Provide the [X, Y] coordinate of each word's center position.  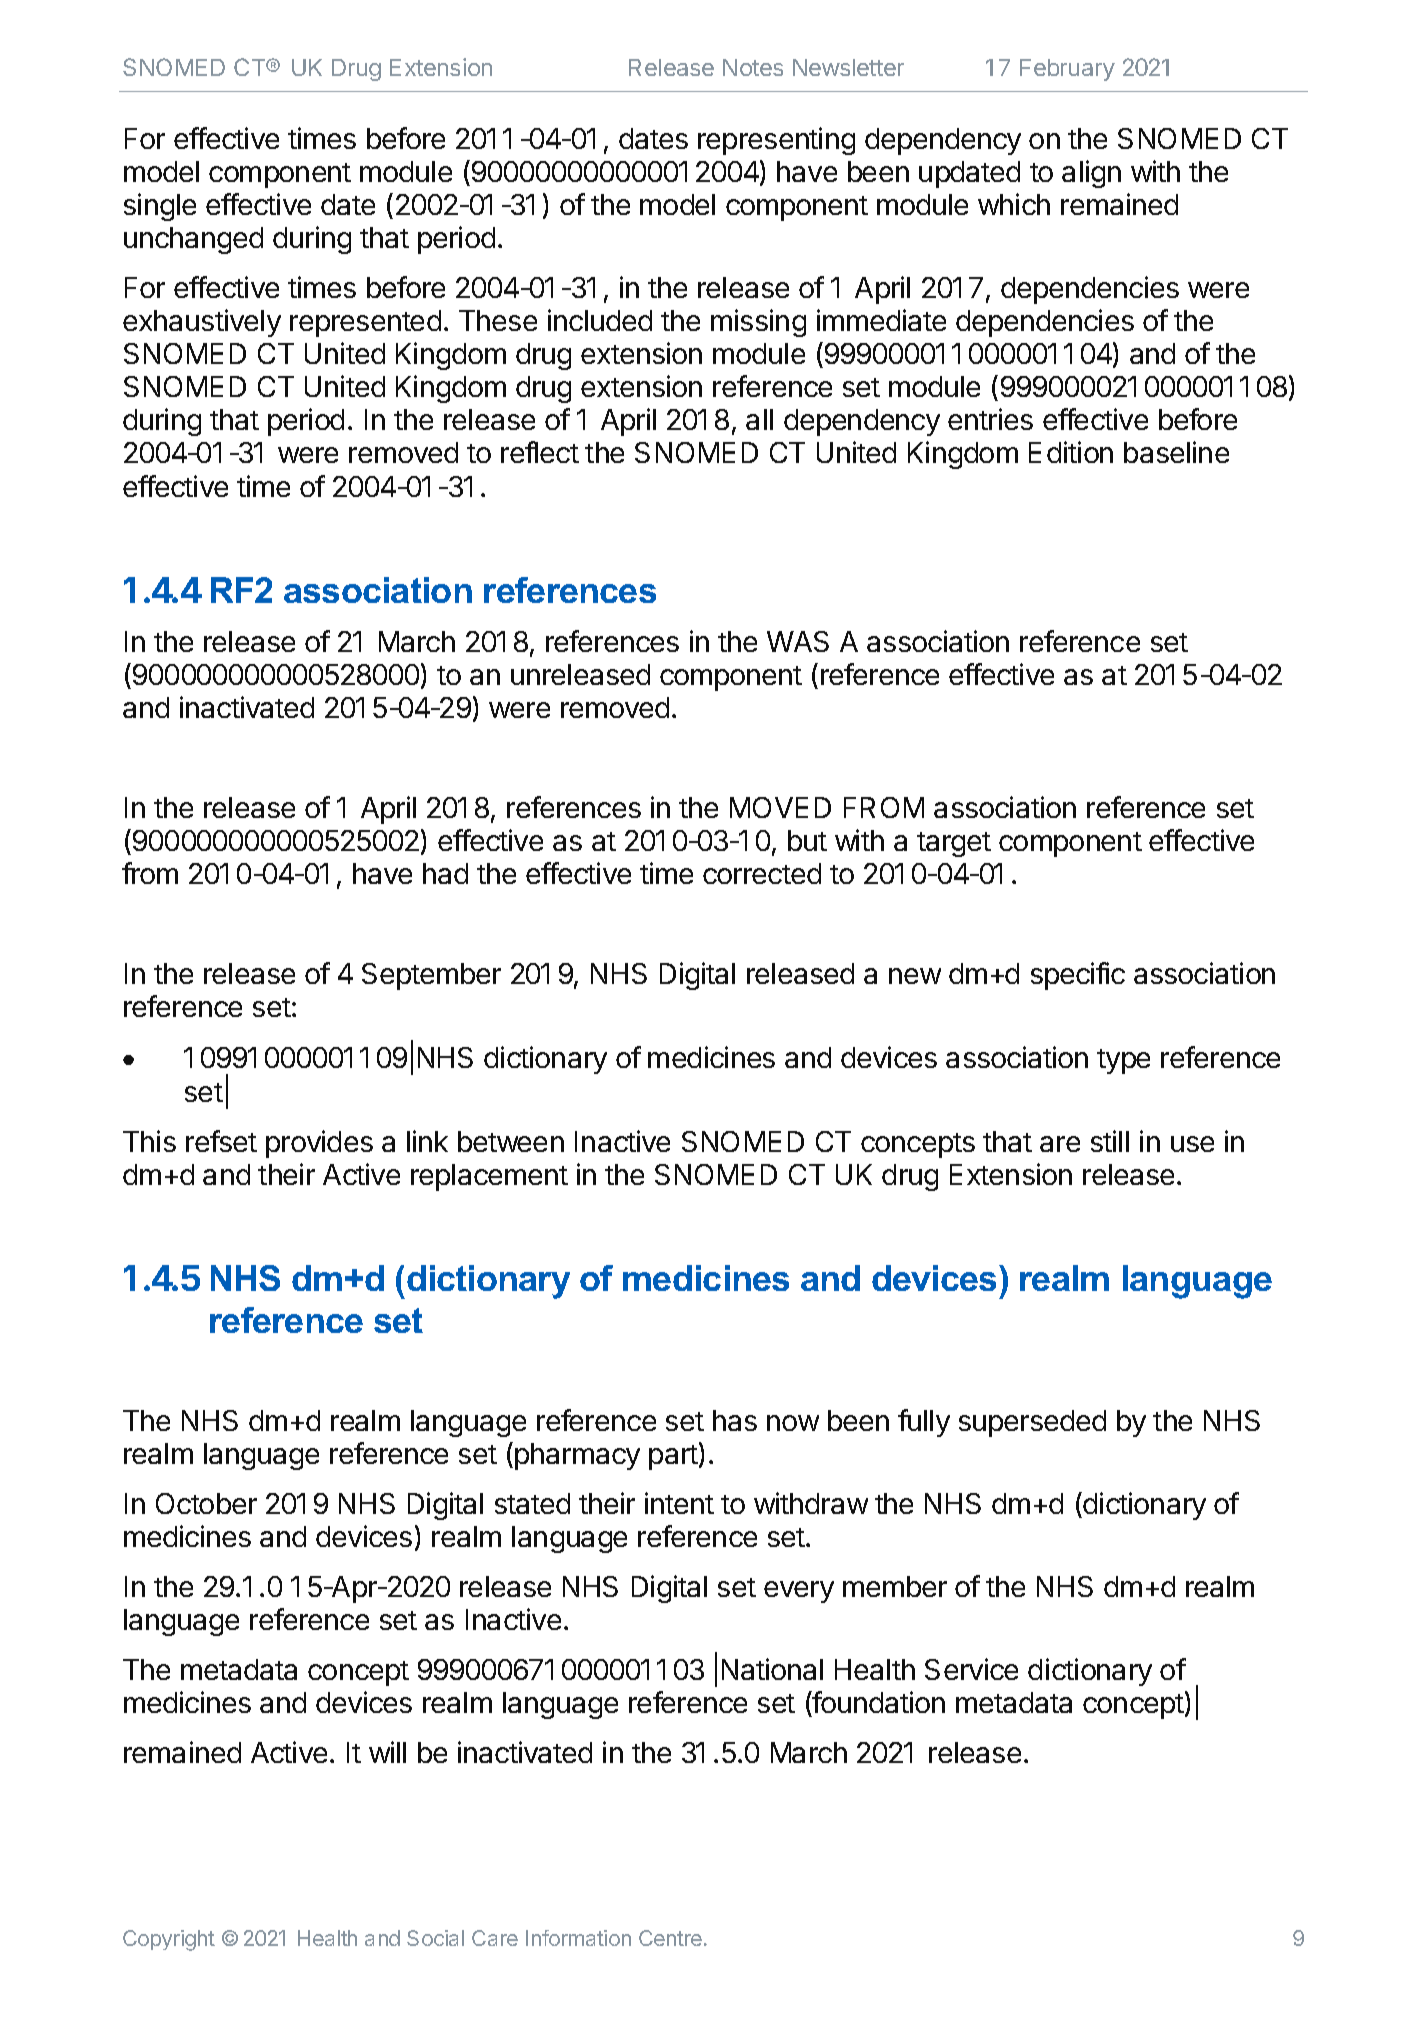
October [206, 1503]
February [1067, 70]
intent [679, 1503]
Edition [1071, 452]
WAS [798, 641]
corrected [762, 873]
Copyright [169, 1940]
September [431, 976]
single [160, 207]
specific [1078, 976]
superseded [1032, 1423]
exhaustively [202, 323]
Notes [753, 67]
